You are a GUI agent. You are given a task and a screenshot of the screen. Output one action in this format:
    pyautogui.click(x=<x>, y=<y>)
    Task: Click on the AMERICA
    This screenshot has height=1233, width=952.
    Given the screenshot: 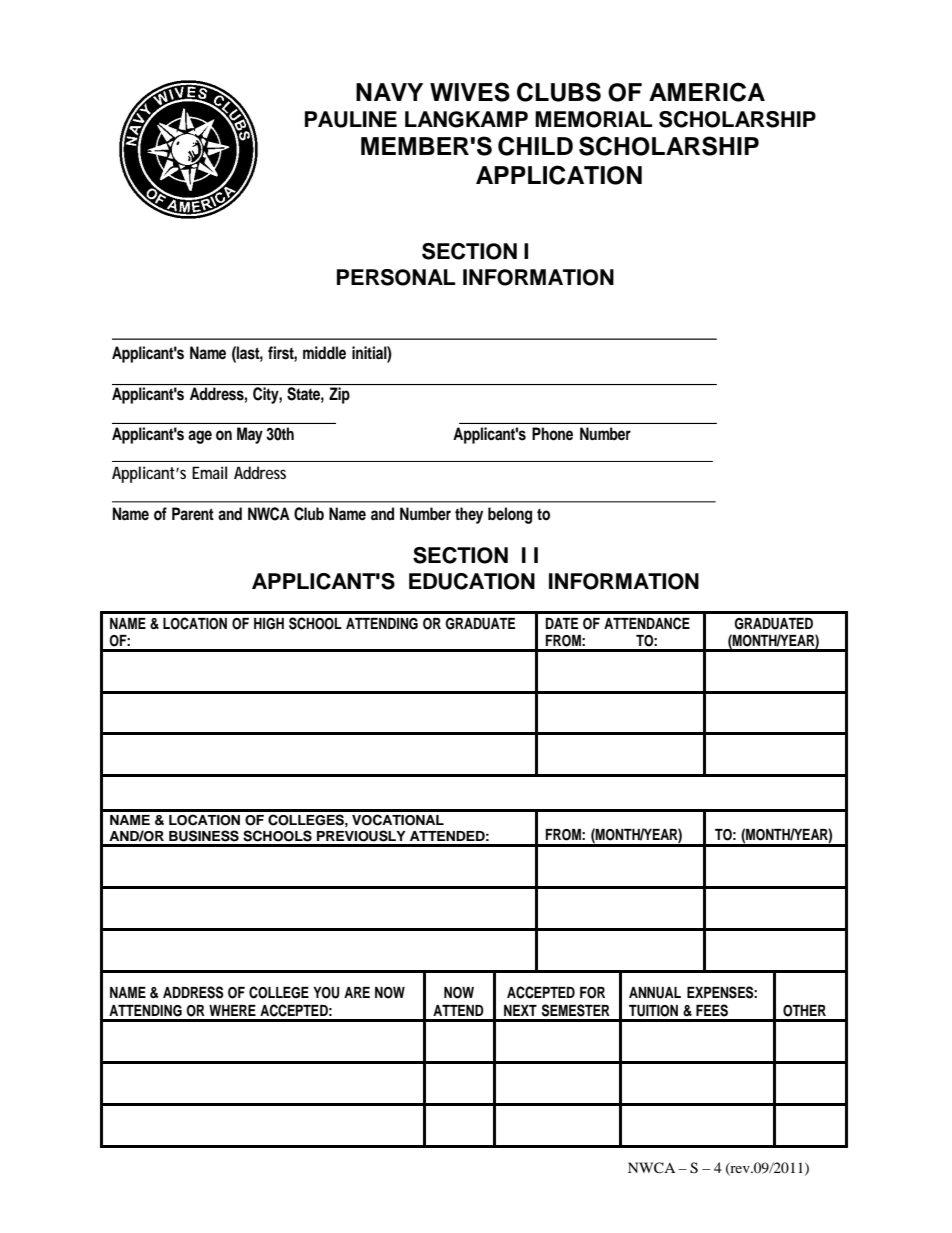 What is the action you would take?
    pyautogui.click(x=707, y=92)
